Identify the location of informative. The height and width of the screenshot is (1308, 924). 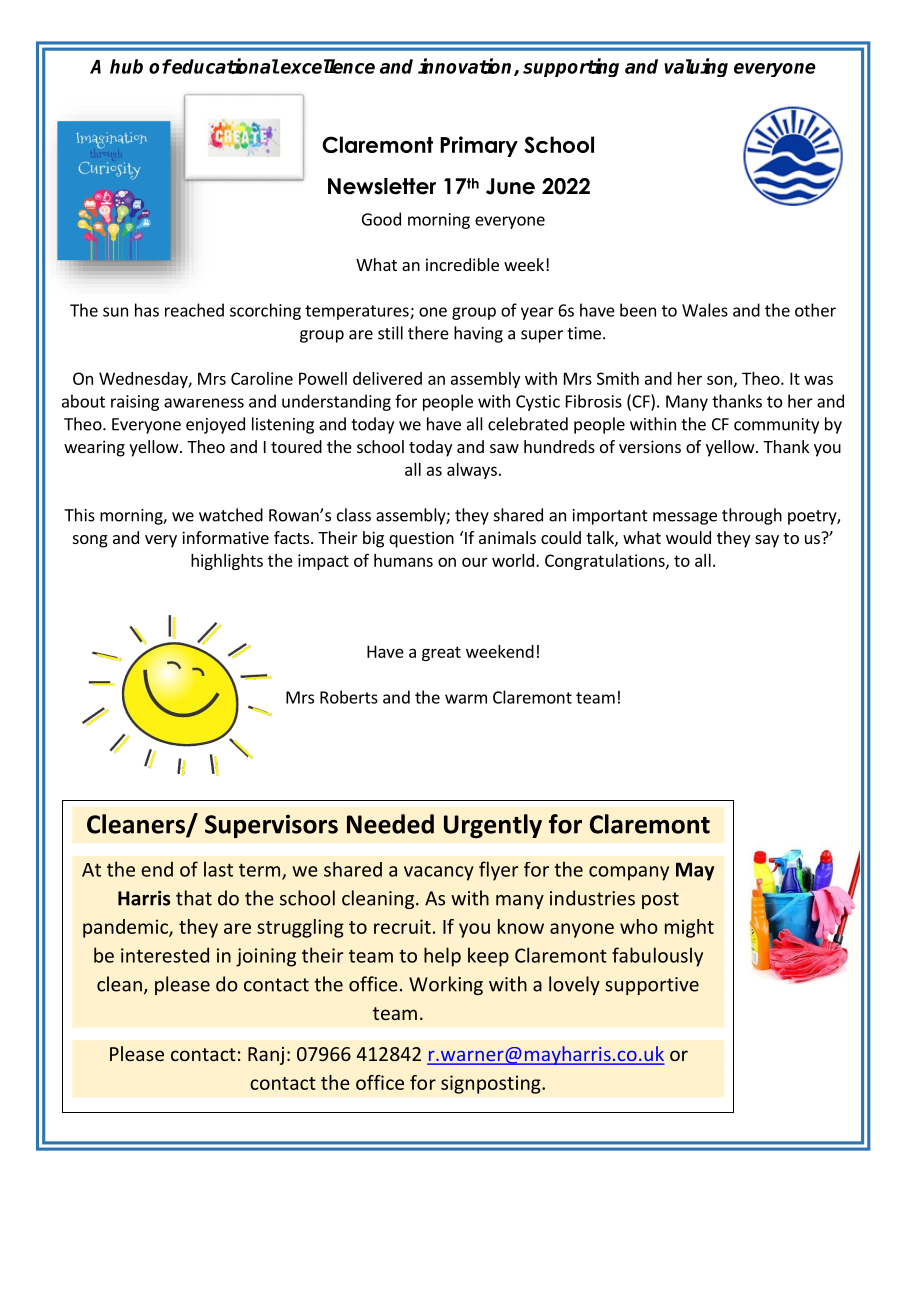
(225, 537).
